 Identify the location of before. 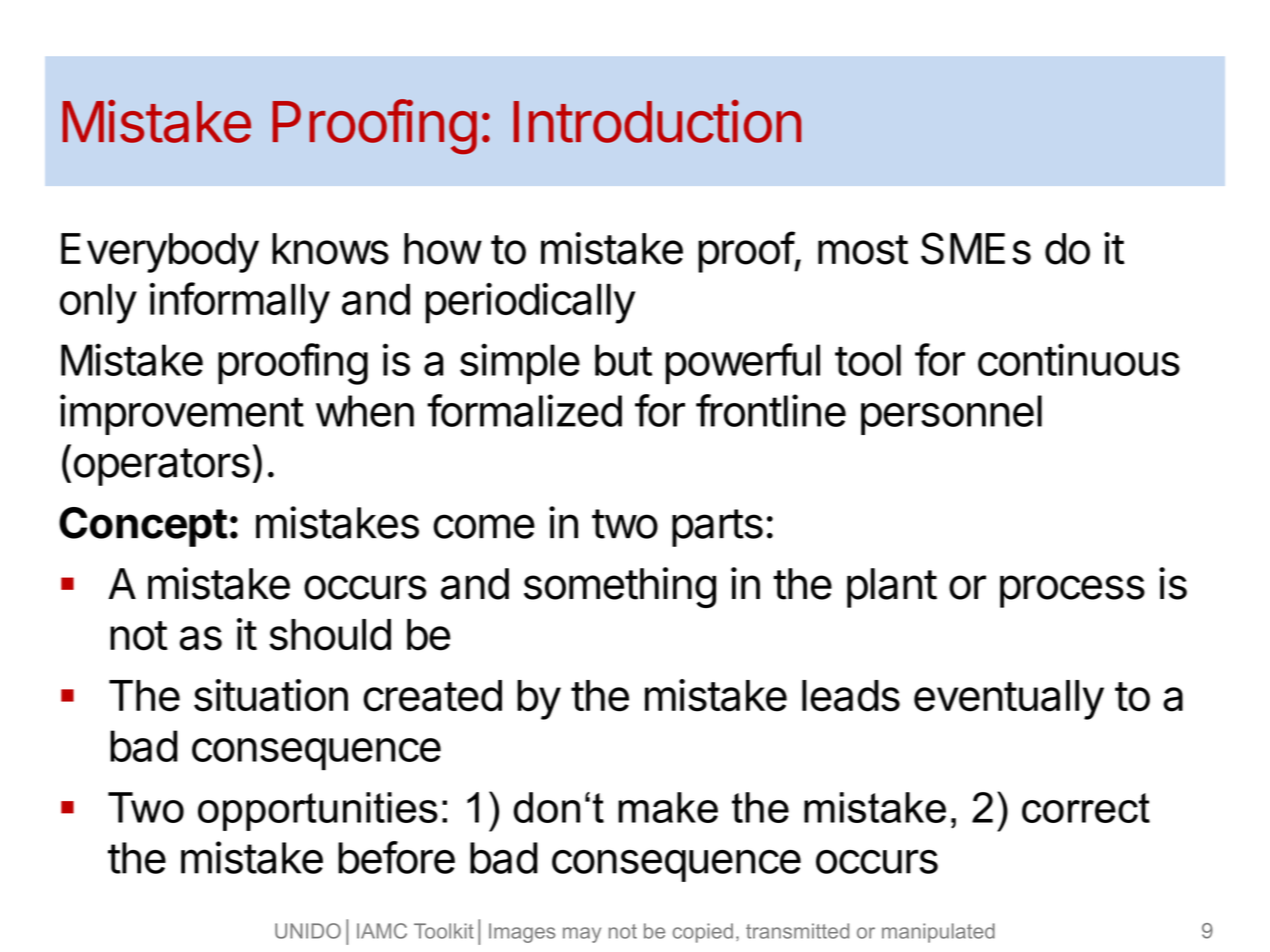
(396, 857).
